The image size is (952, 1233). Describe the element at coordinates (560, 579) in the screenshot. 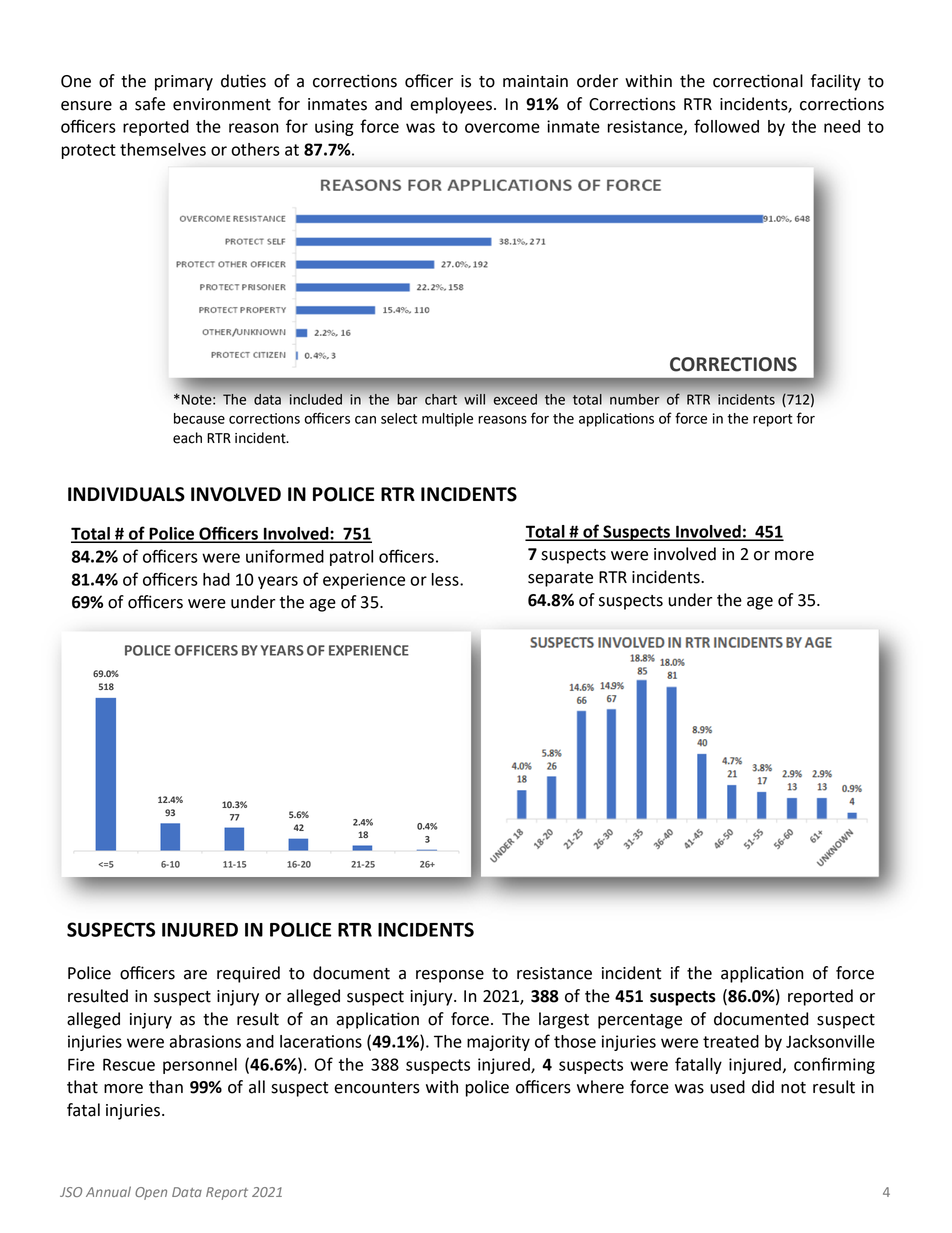

I see `separate` at that location.
